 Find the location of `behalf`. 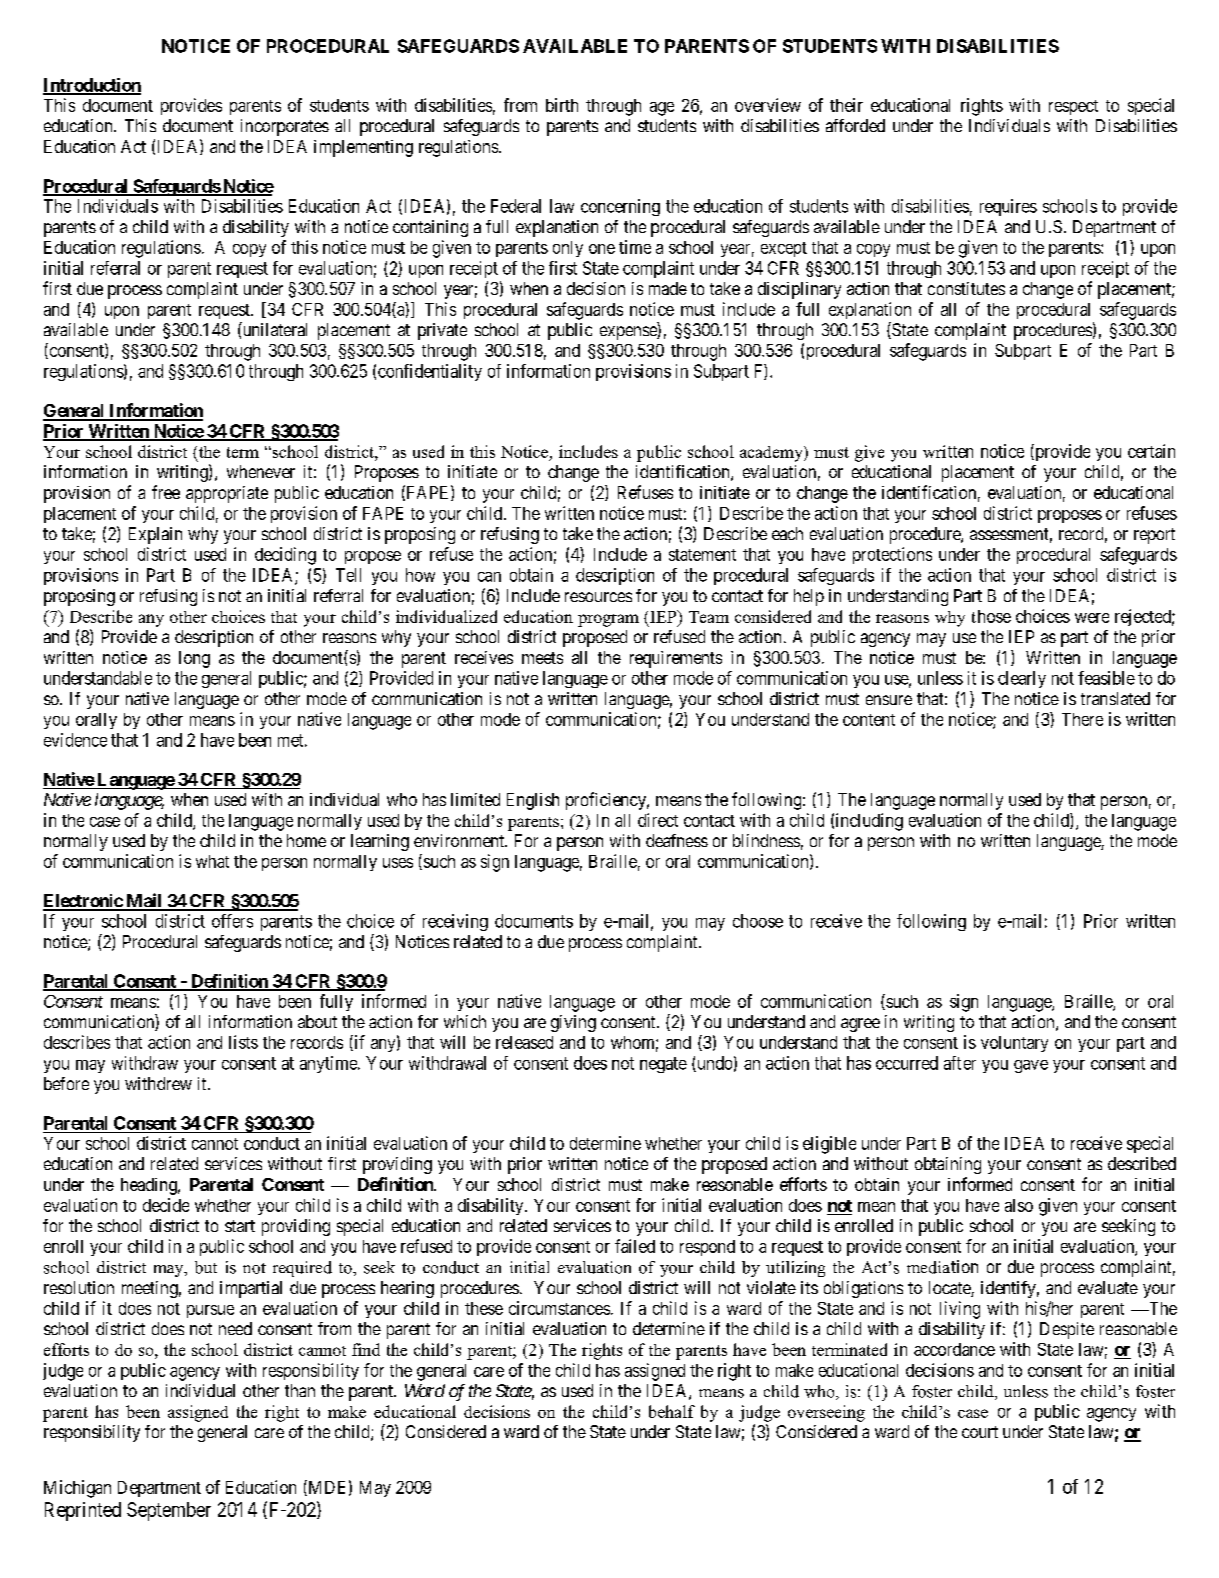

behalf is located at coordinates (672, 1411).
